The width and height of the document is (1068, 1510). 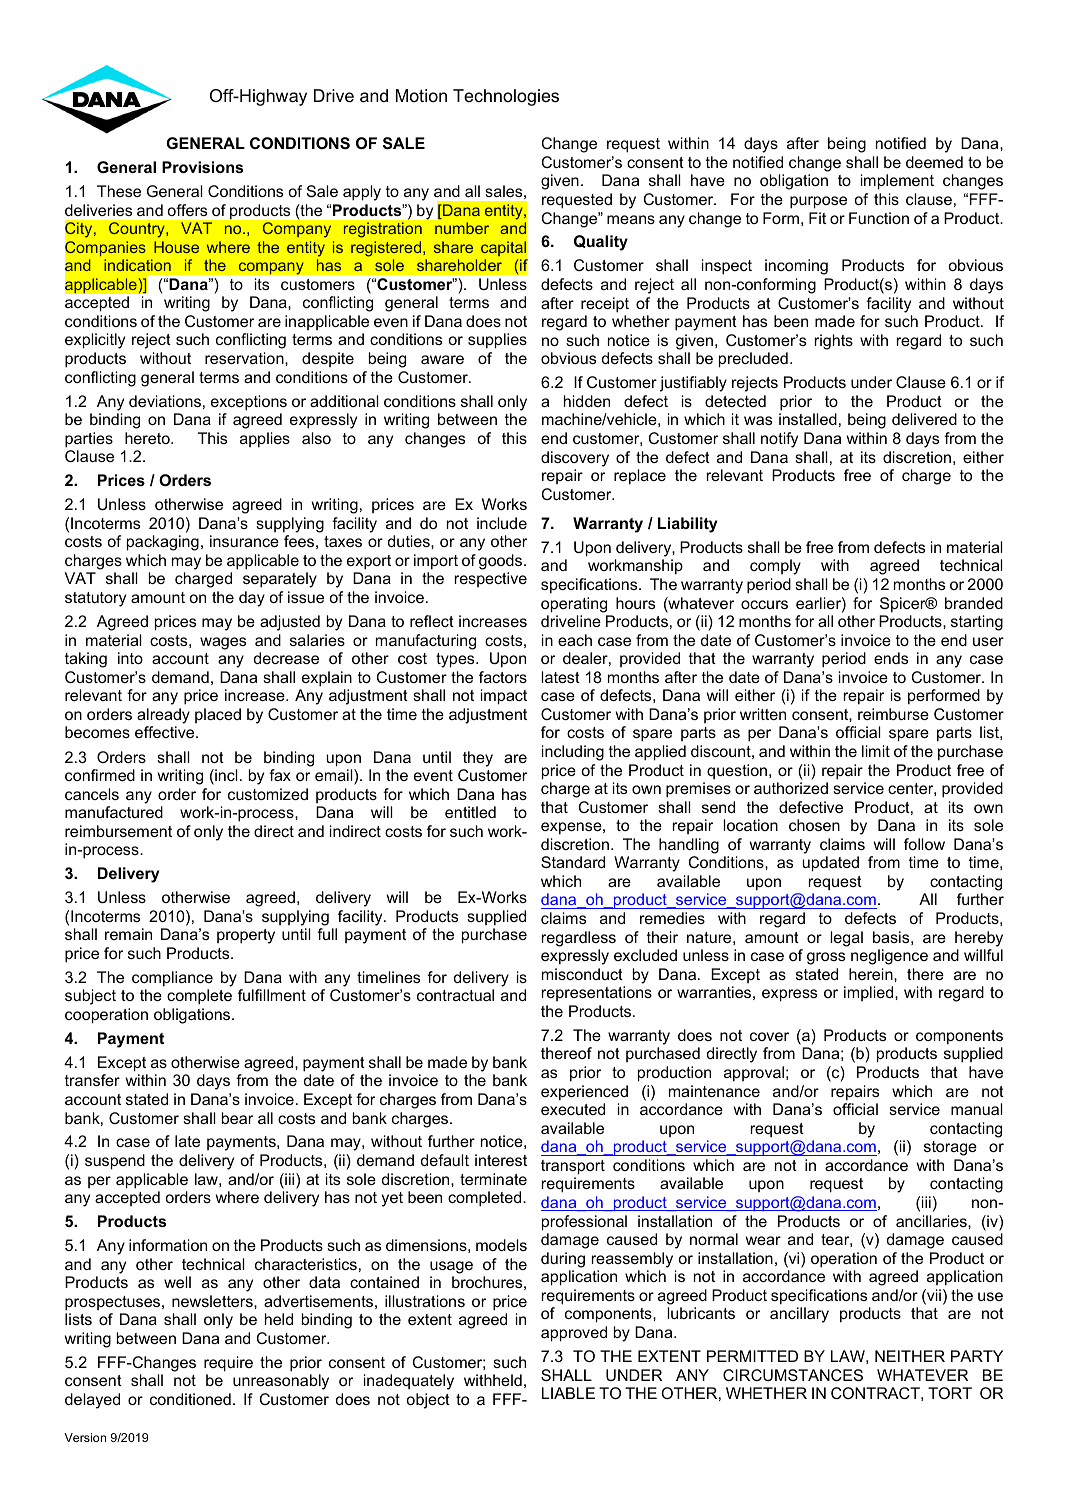 What do you see at coordinates (166, 732) in the document?
I see `effective` at bounding box center [166, 732].
